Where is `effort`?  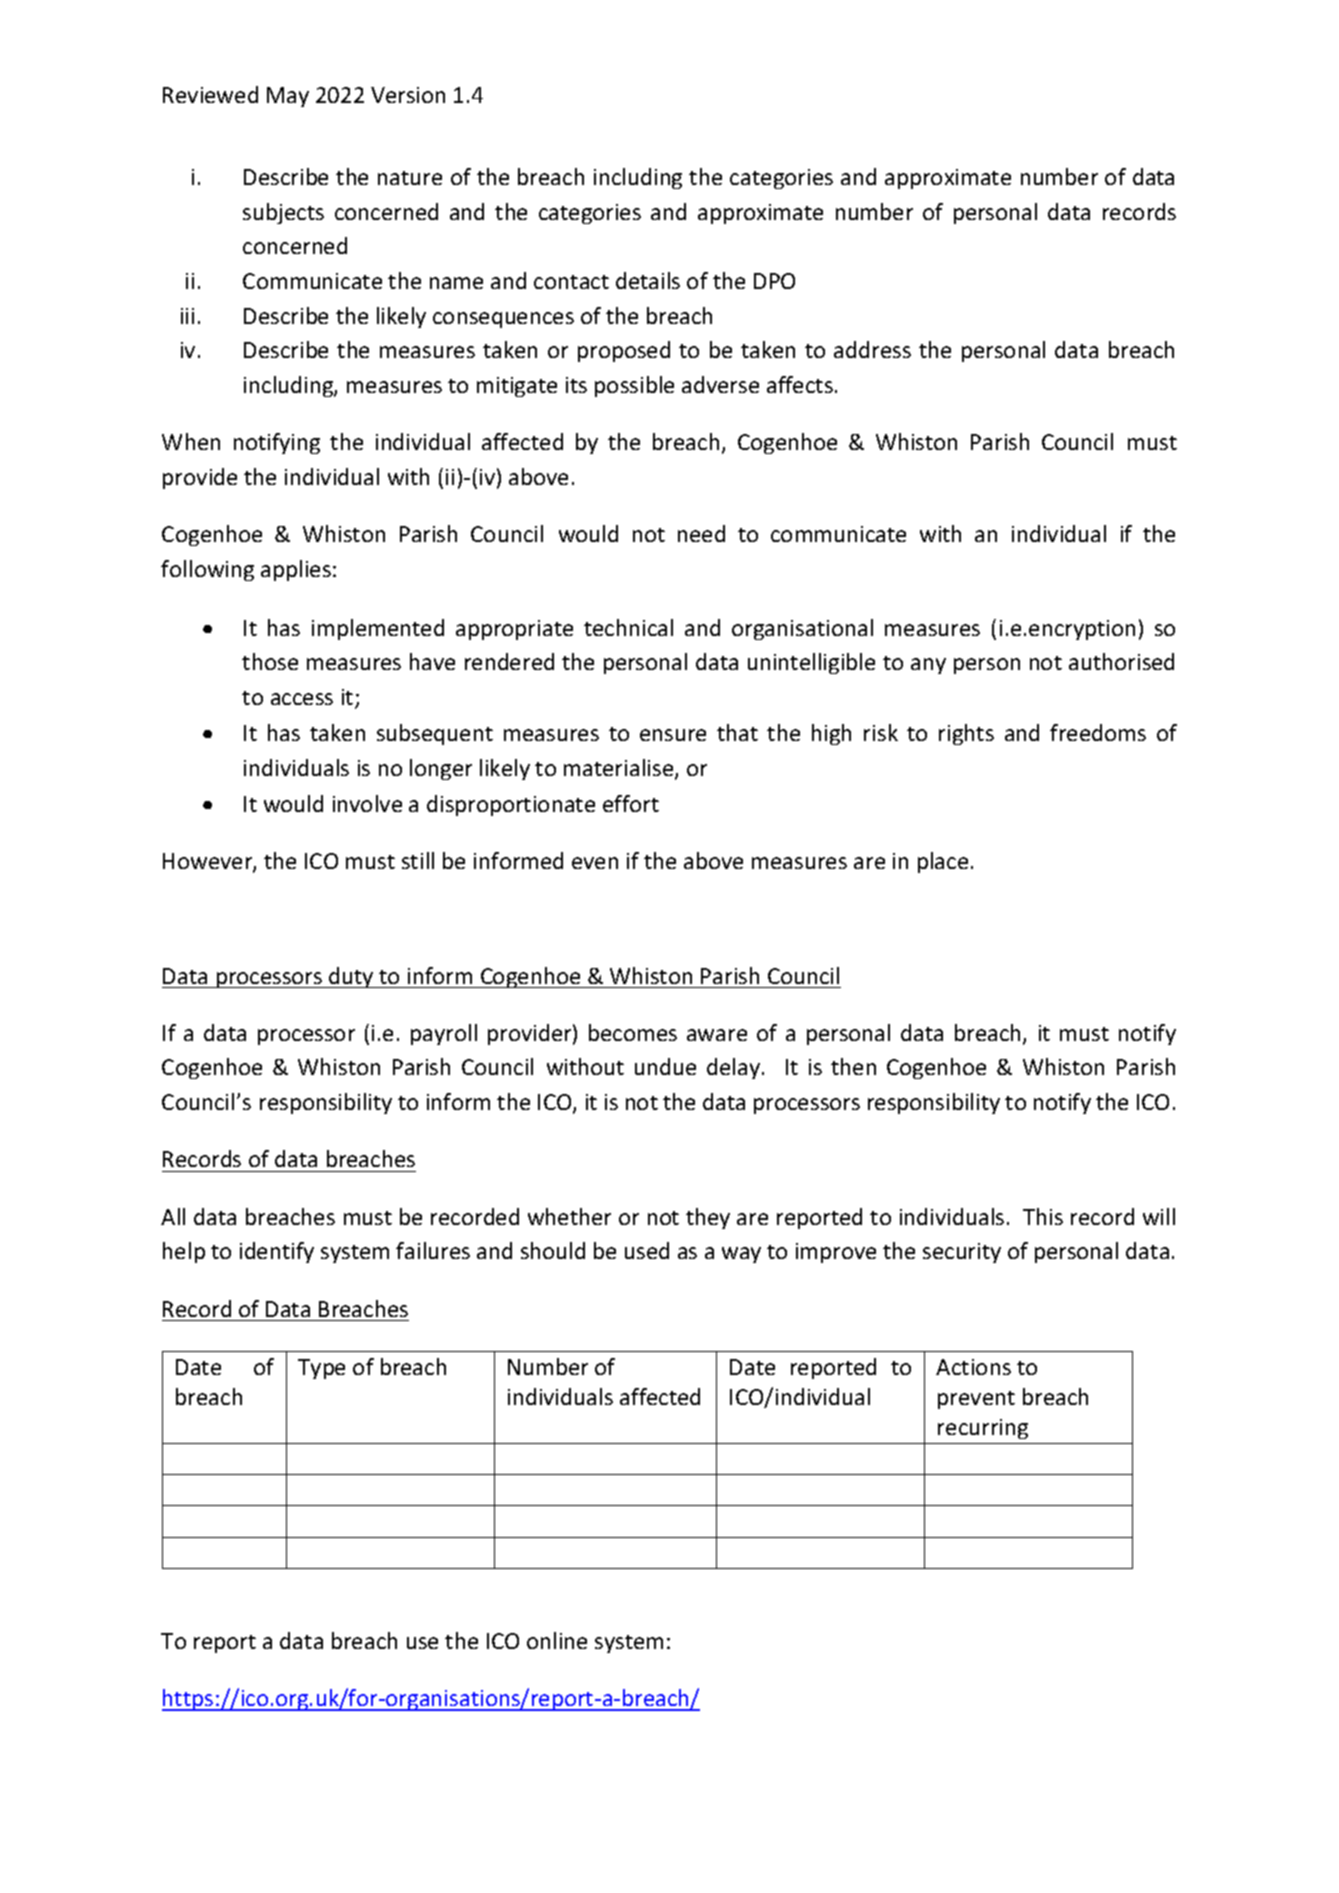
effort is located at coordinates (631, 803).
